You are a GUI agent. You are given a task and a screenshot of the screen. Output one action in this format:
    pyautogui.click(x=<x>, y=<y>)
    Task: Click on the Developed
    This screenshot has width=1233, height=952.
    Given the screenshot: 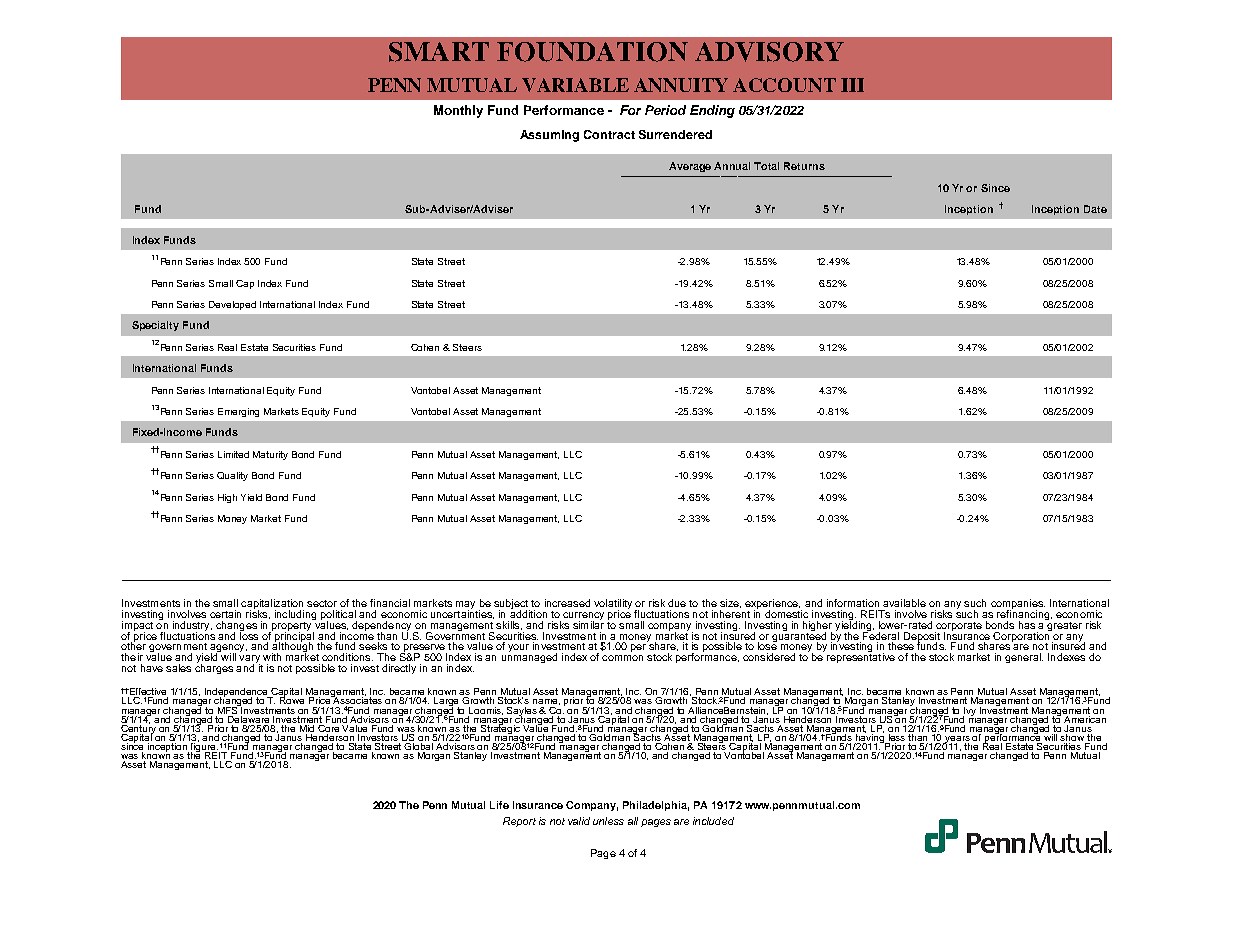 What is the action you would take?
    pyautogui.click(x=232, y=305)
